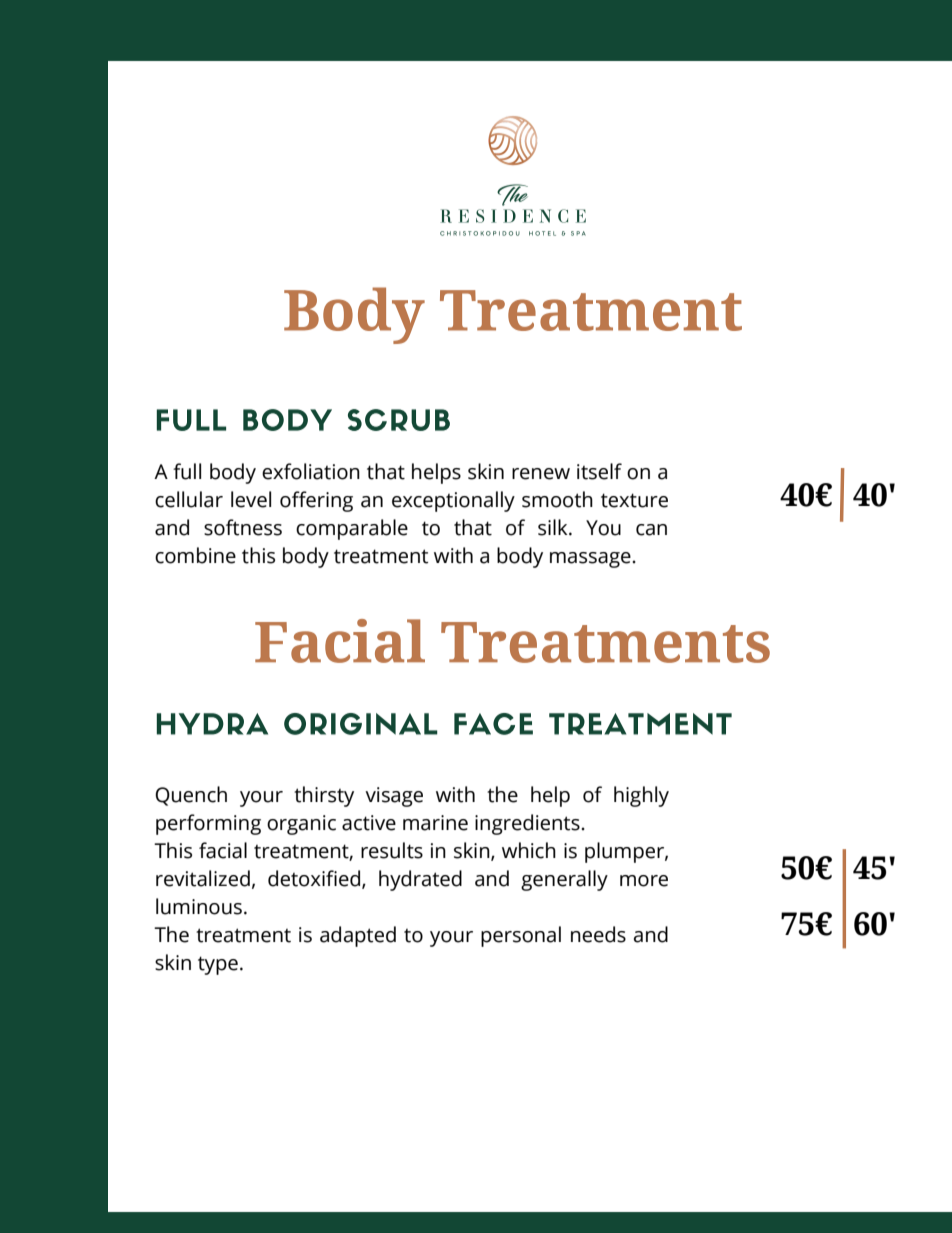  Describe the element at coordinates (641, 796) in the image. I see `highly` at that location.
